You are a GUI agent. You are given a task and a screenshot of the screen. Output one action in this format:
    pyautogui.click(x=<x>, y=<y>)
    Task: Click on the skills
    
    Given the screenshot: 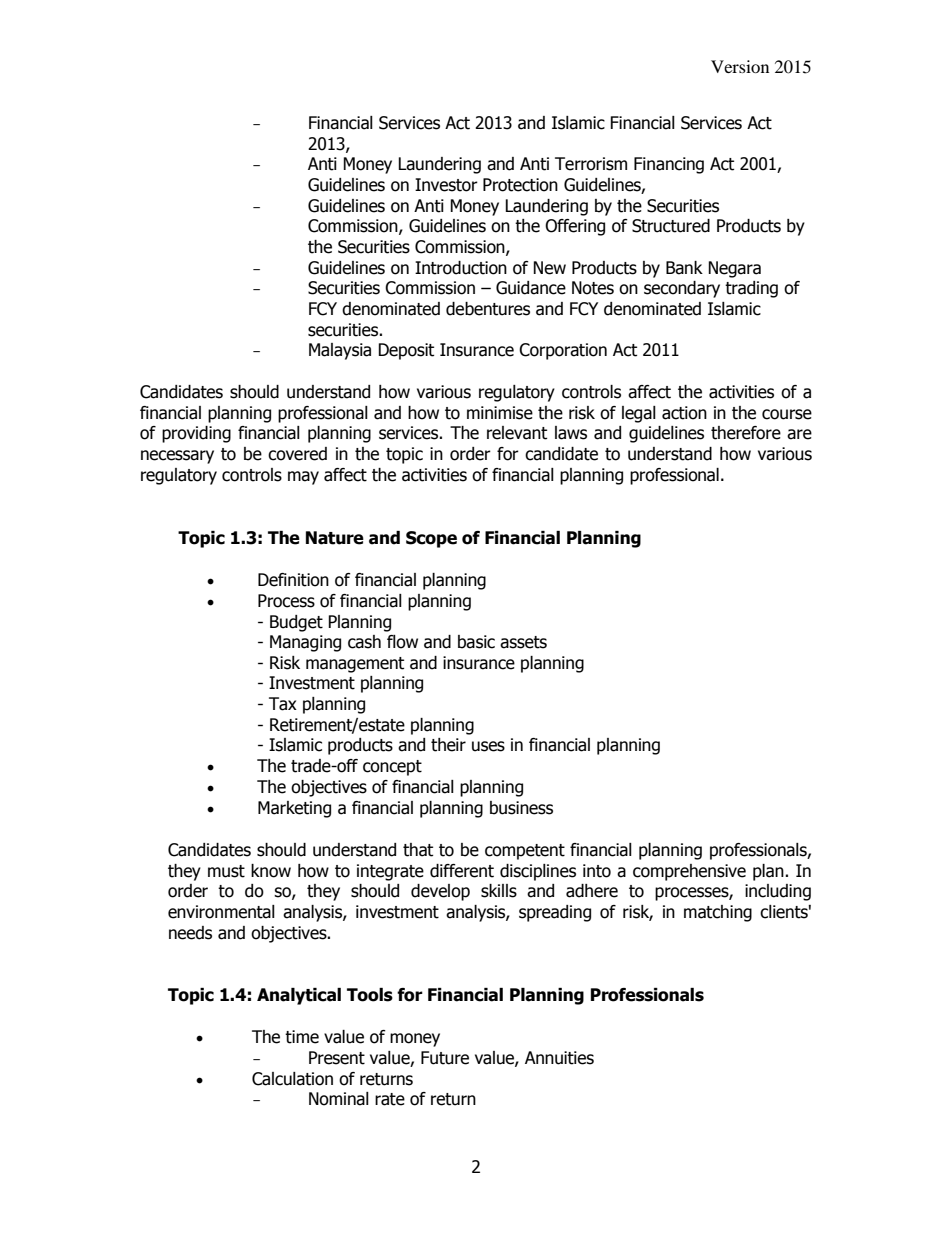 What is the action you would take?
    pyautogui.click(x=499, y=891)
